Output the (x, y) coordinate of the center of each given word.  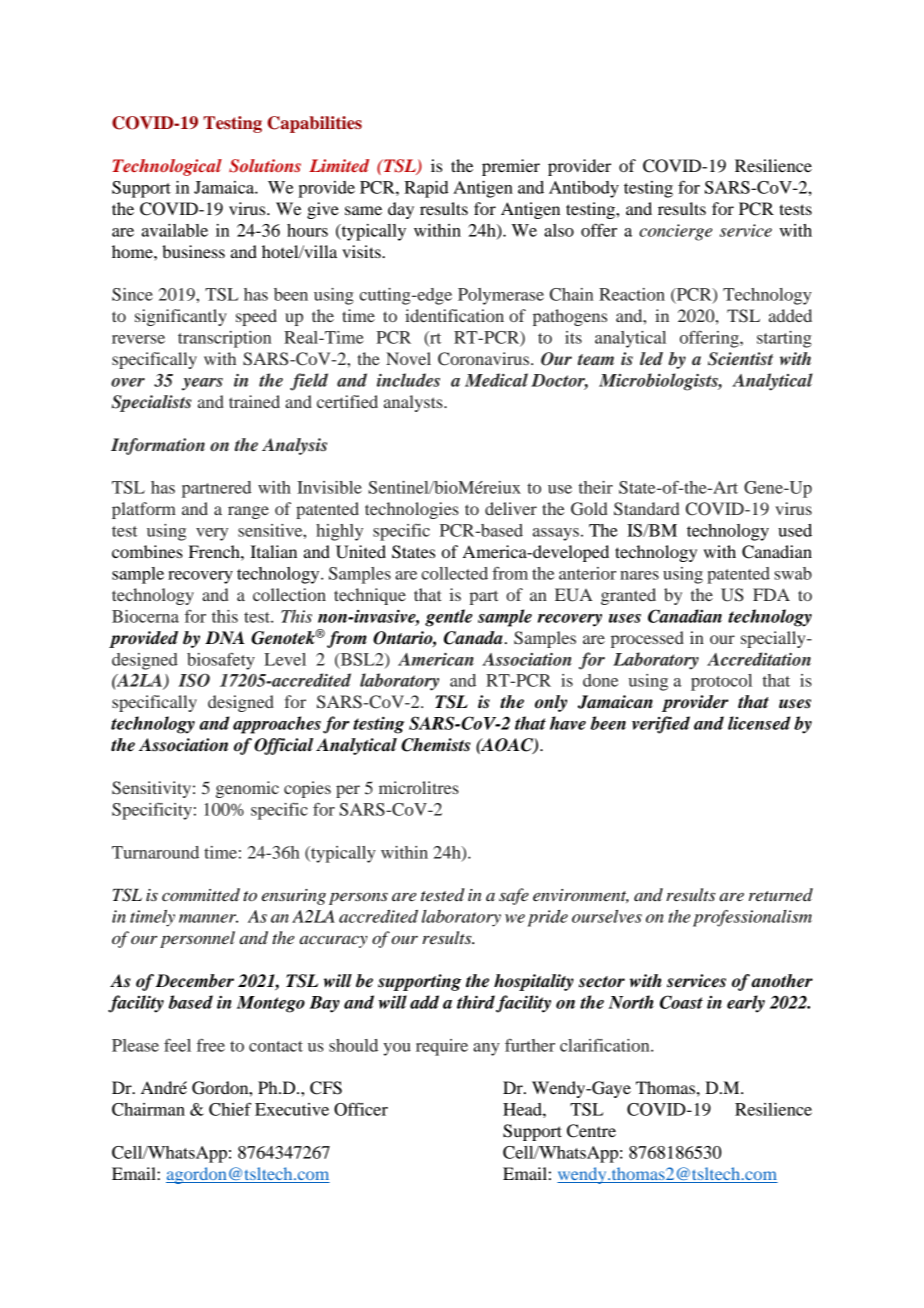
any (486, 1049)
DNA (225, 637)
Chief (230, 1109)
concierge (675, 232)
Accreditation (759, 659)
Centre (591, 1131)
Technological (167, 167)
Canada (473, 638)
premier (511, 167)
